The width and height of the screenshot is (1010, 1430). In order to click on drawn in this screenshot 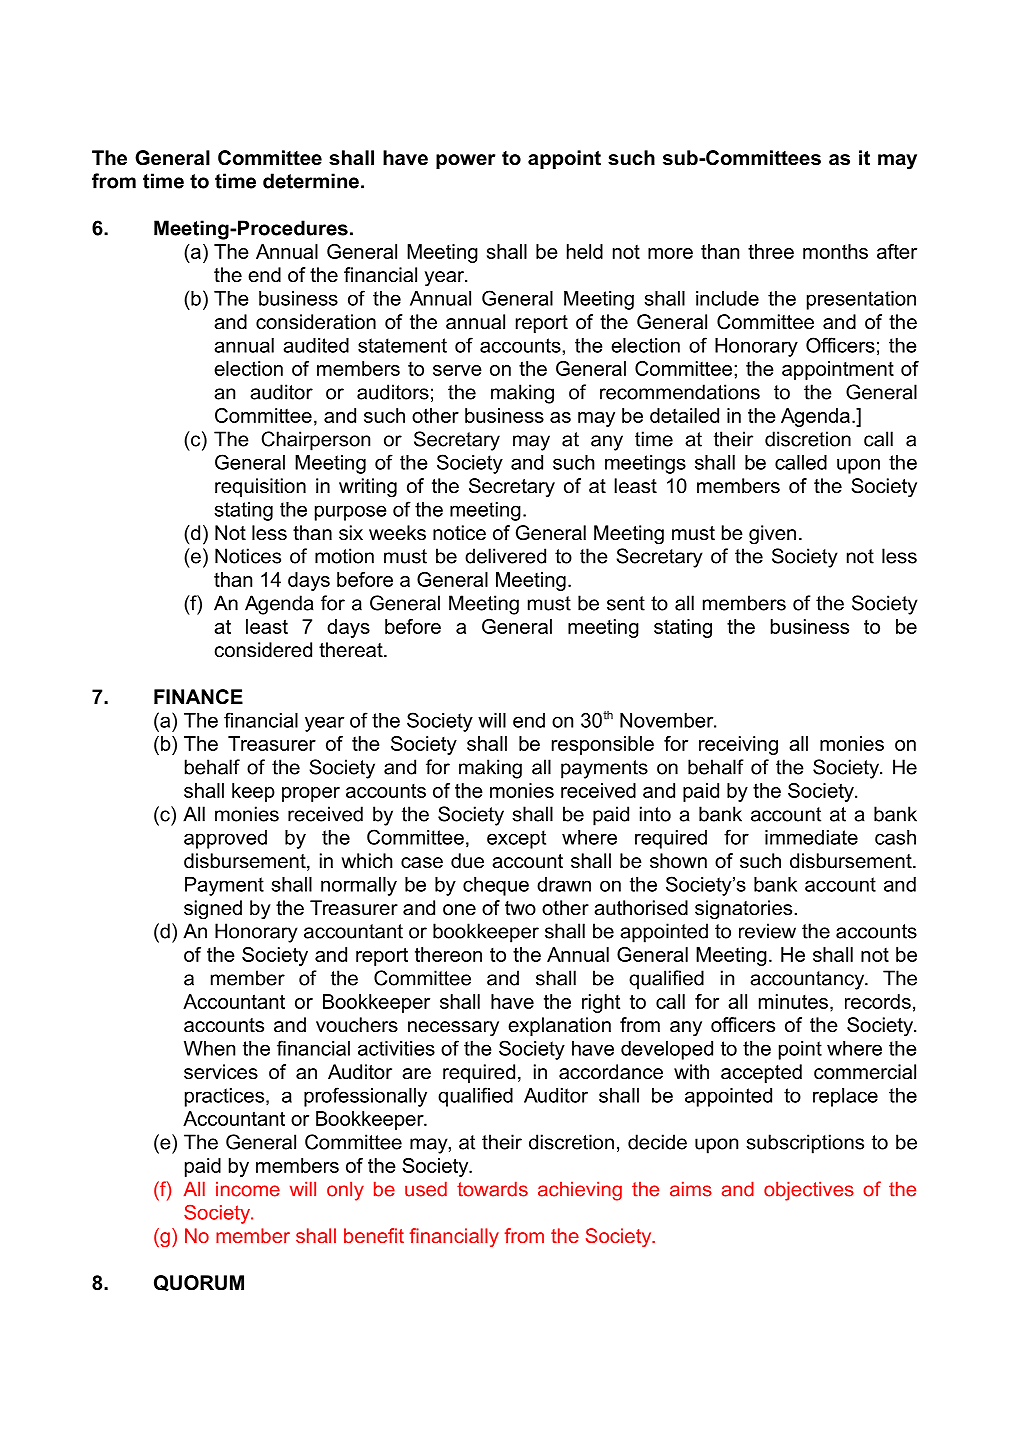, I will do `click(564, 884)`.
